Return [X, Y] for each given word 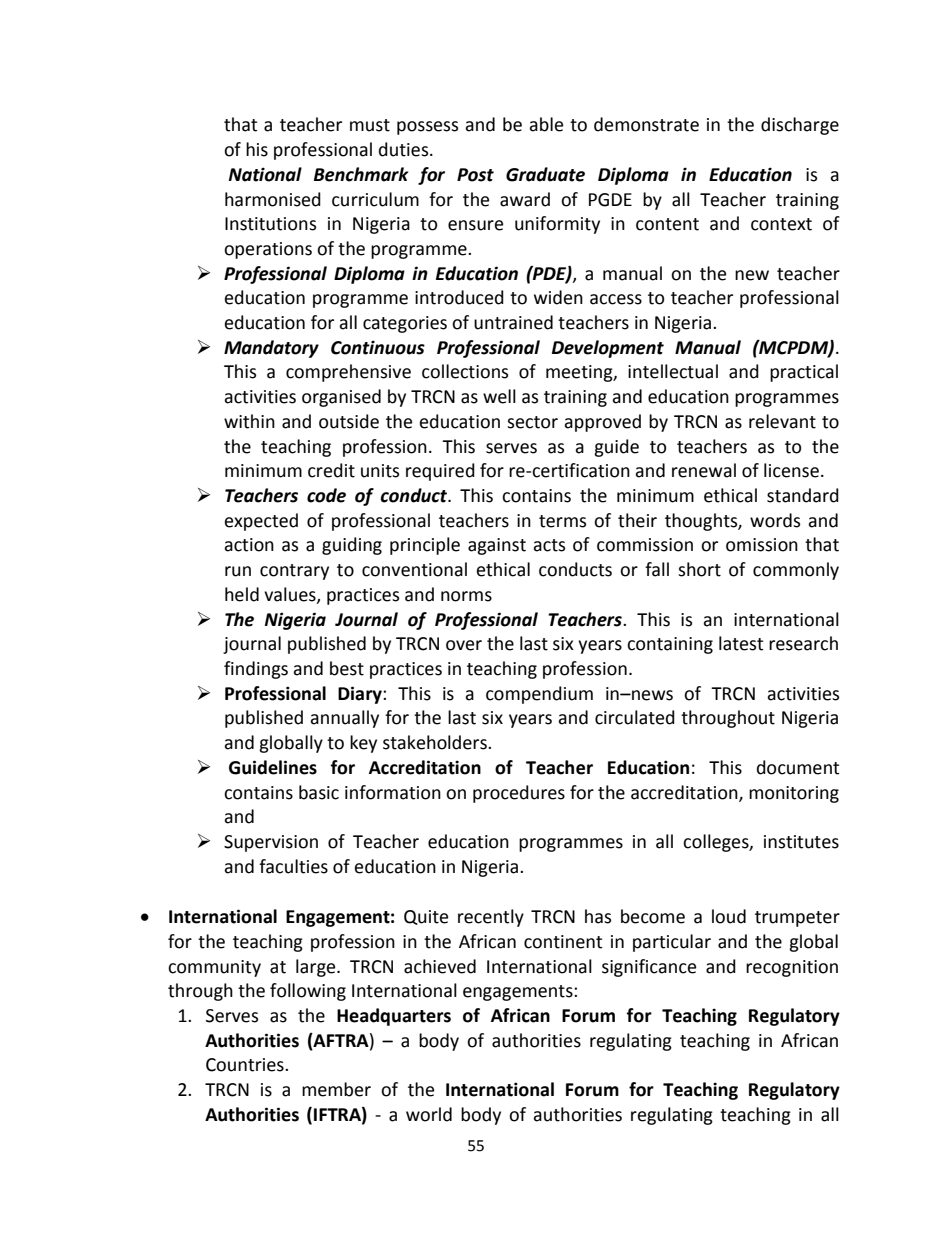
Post [475, 175]
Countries [246, 1065]
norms [466, 596]
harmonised [273, 199]
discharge [800, 126]
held [242, 594]
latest [741, 643]
